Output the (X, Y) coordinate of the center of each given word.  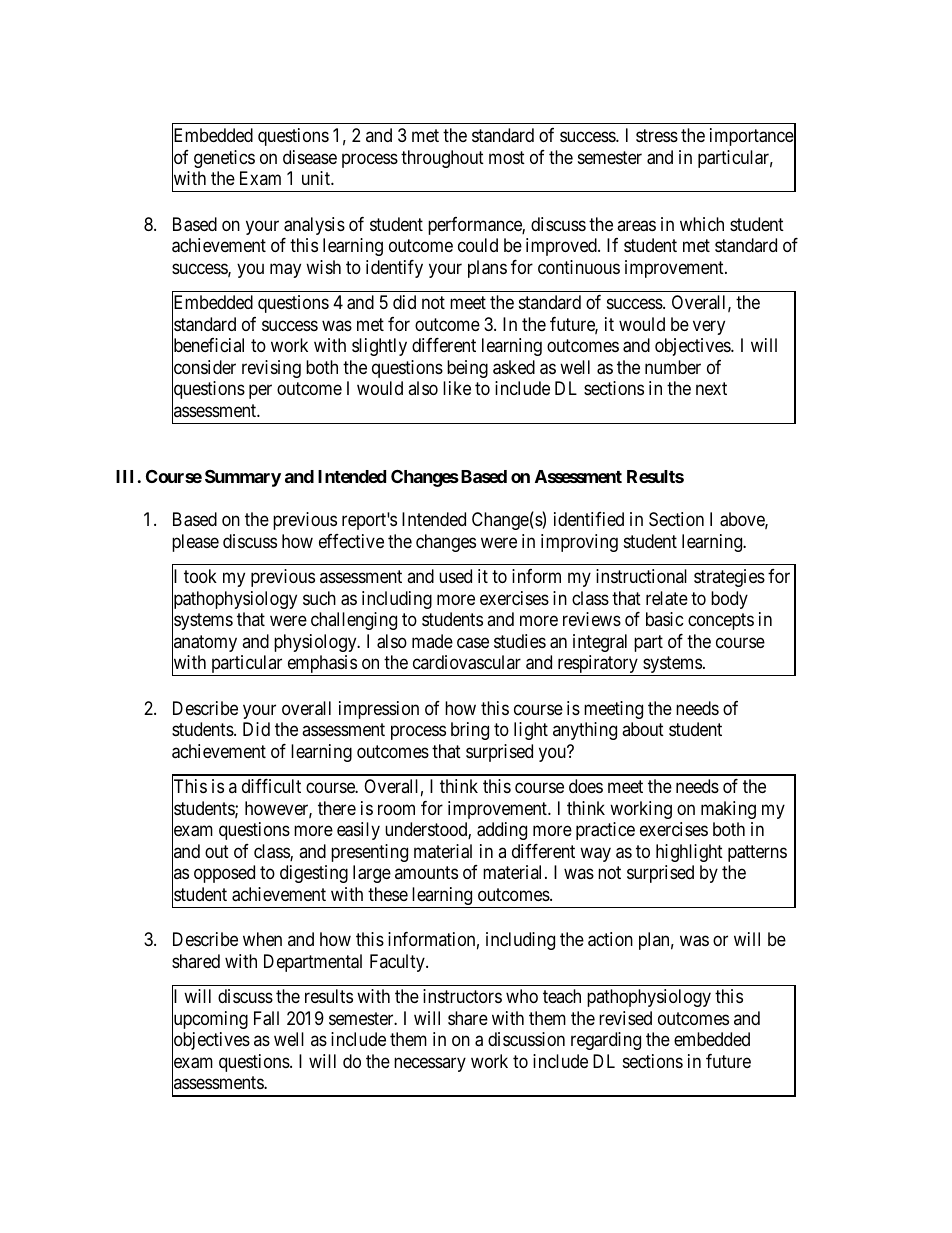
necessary (430, 1064)
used (455, 576)
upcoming (210, 1021)
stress (657, 135)
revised (625, 1018)
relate (667, 598)
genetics (224, 159)
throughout (442, 159)
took (200, 576)
